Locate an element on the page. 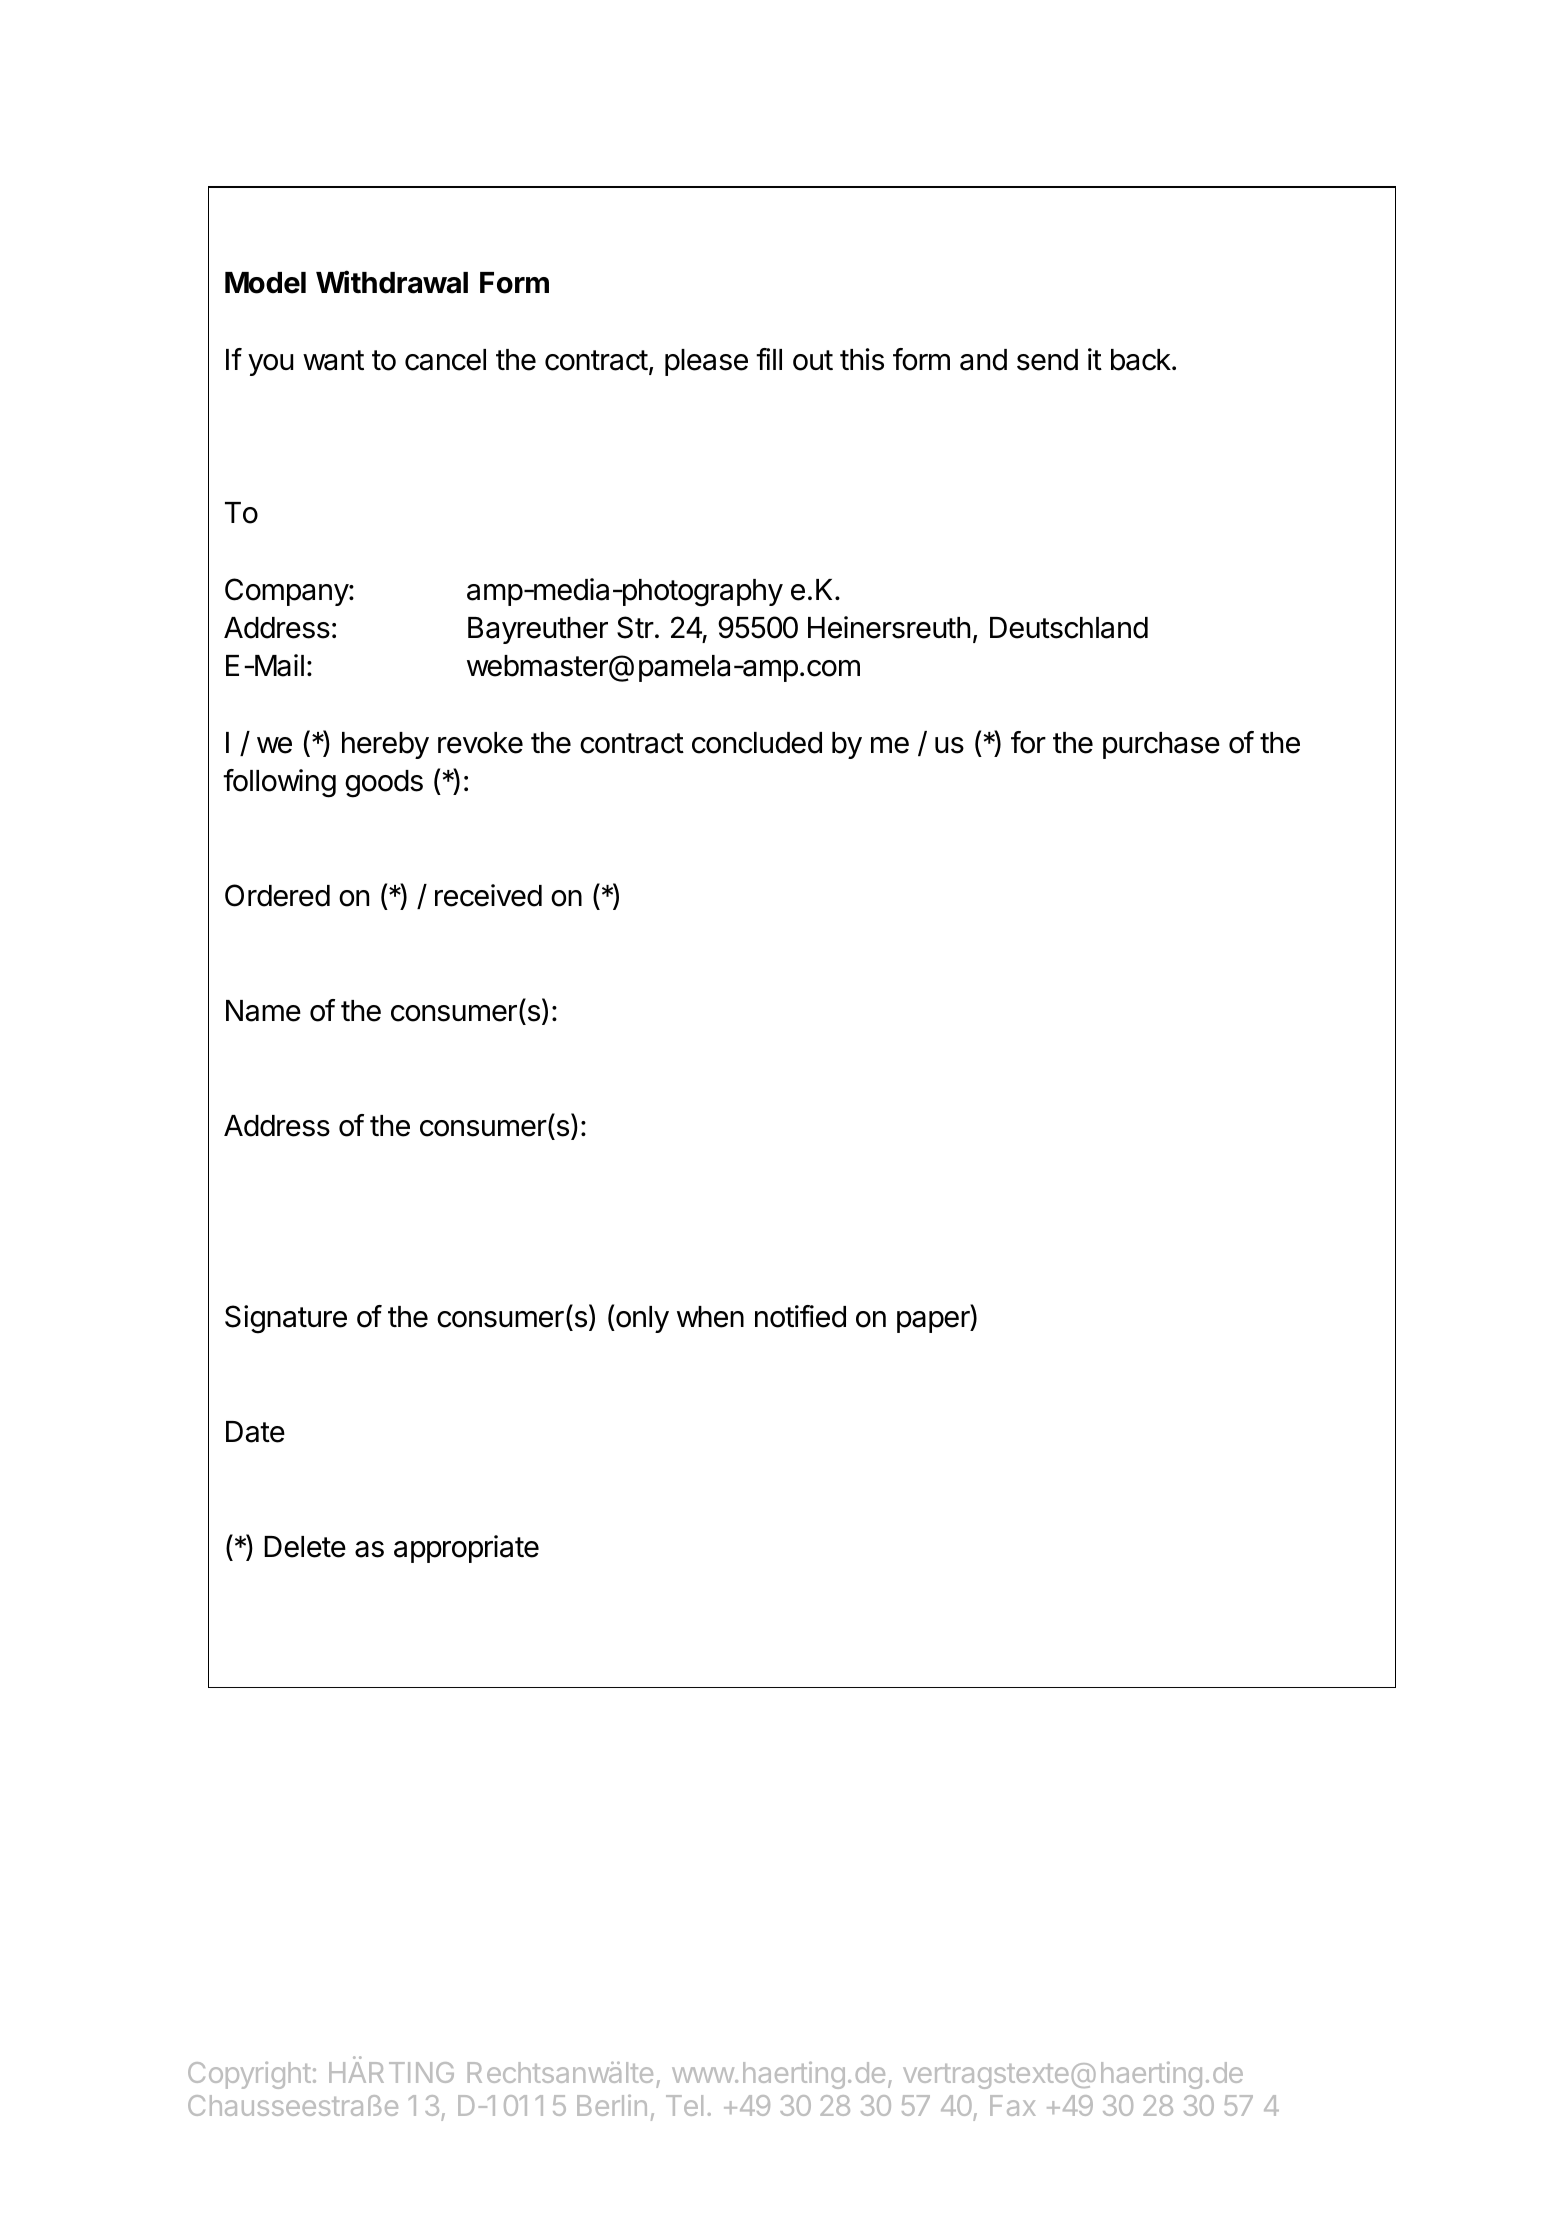  send is located at coordinates (1047, 360).
